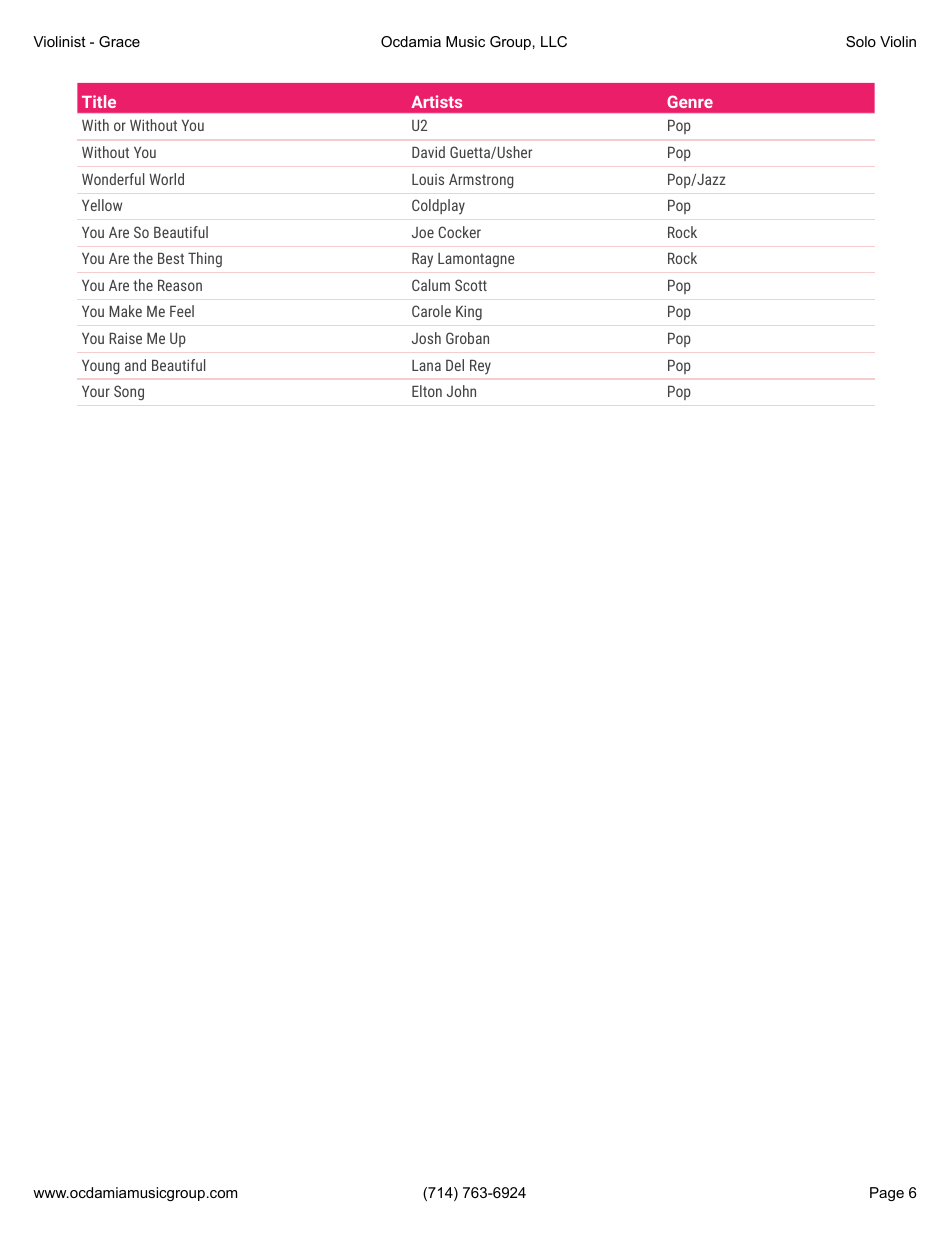 The image size is (952, 1233). Describe the element at coordinates (129, 392) in the image. I see `Song` at that location.
